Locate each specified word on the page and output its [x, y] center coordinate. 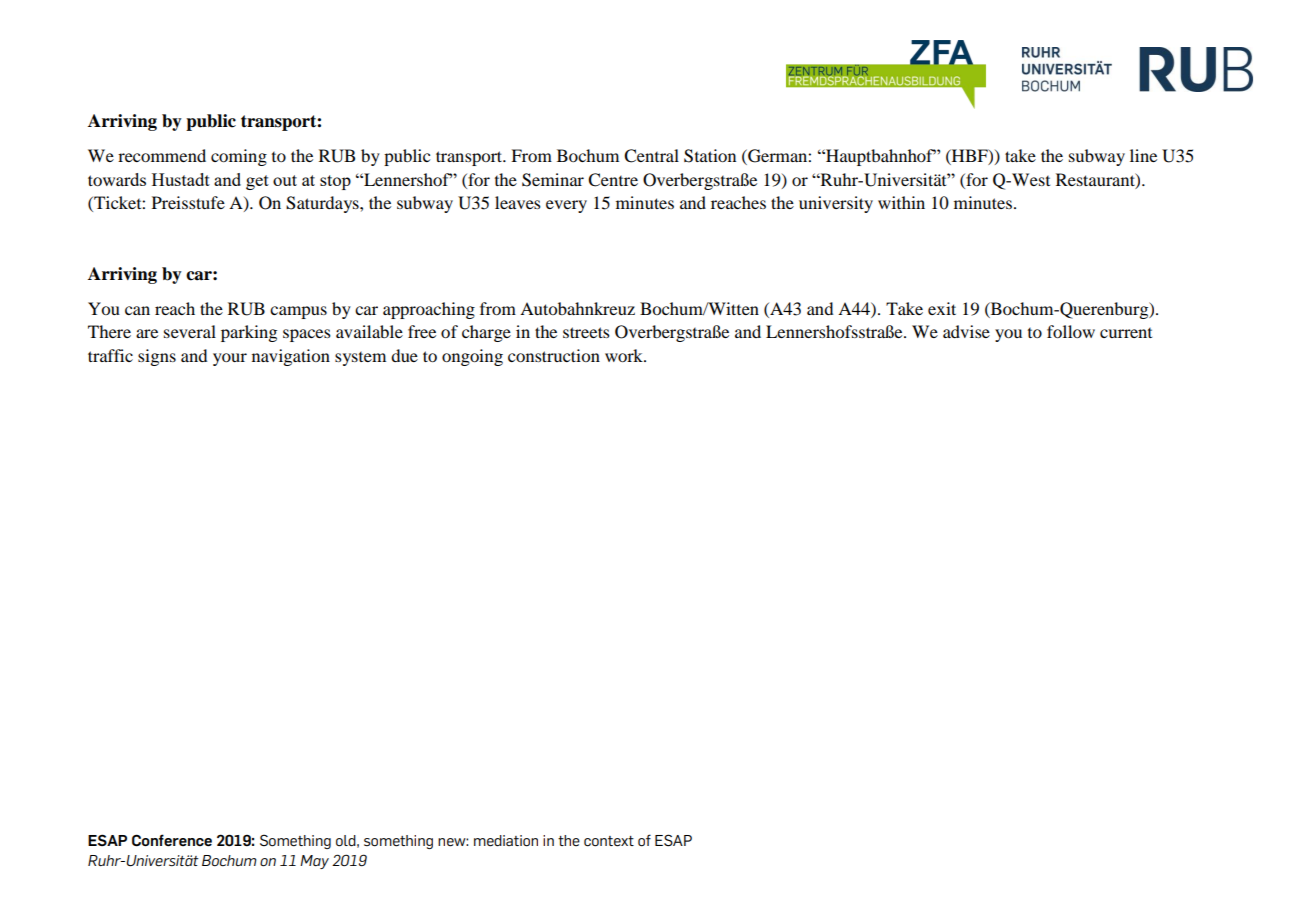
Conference [172, 840]
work [625, 355]
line [1143, 155]
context [609, 841]
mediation [506, 841]
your [230, 359]
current [1126, 333]
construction [554, 355]
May [314, 862]
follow [1071, 331]
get [257, 182]
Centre [613, 180]
